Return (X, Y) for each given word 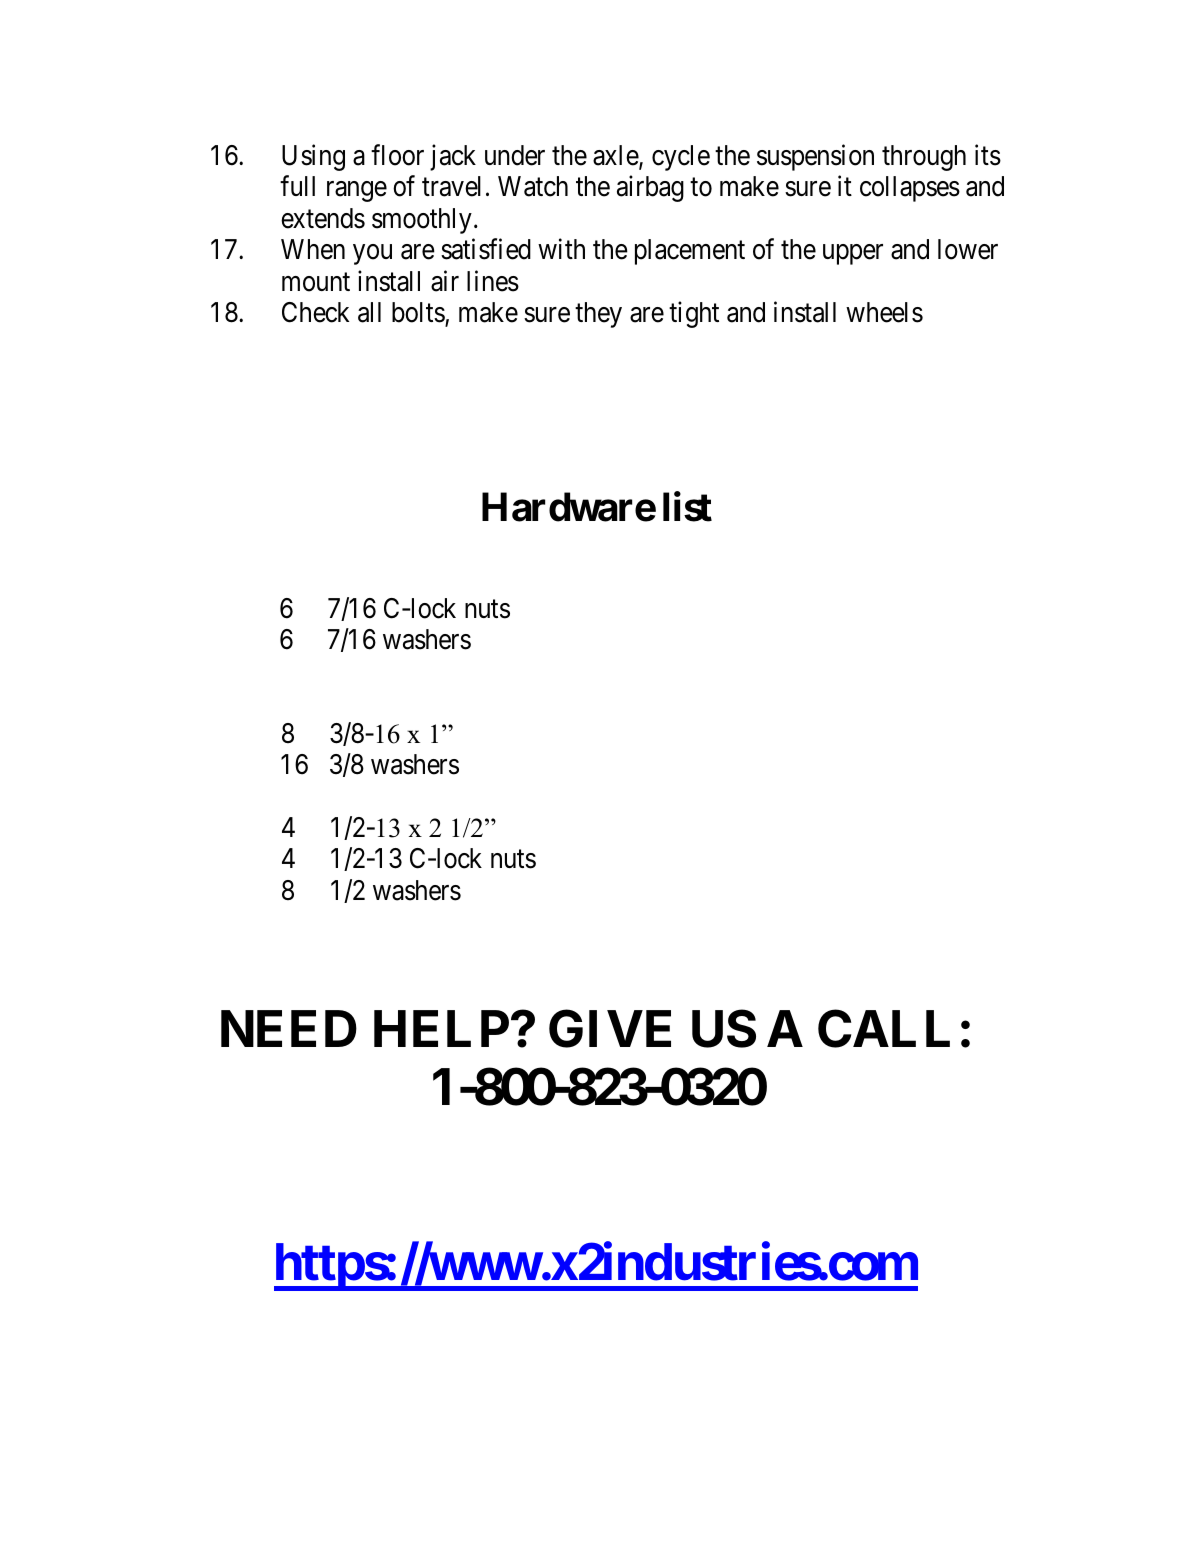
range (357, 192)
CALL (884, 1029)
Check (315, 312)
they (598, 315)
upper (853, 255)
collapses (910, 189)
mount (316, 282)
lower (968, 249)
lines (493, 281)
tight (694, 314)
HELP (441, 1029)
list (687, 507)
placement (690, 252)
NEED (289, 1029)
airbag (650, 189)
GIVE (610, 1029)
